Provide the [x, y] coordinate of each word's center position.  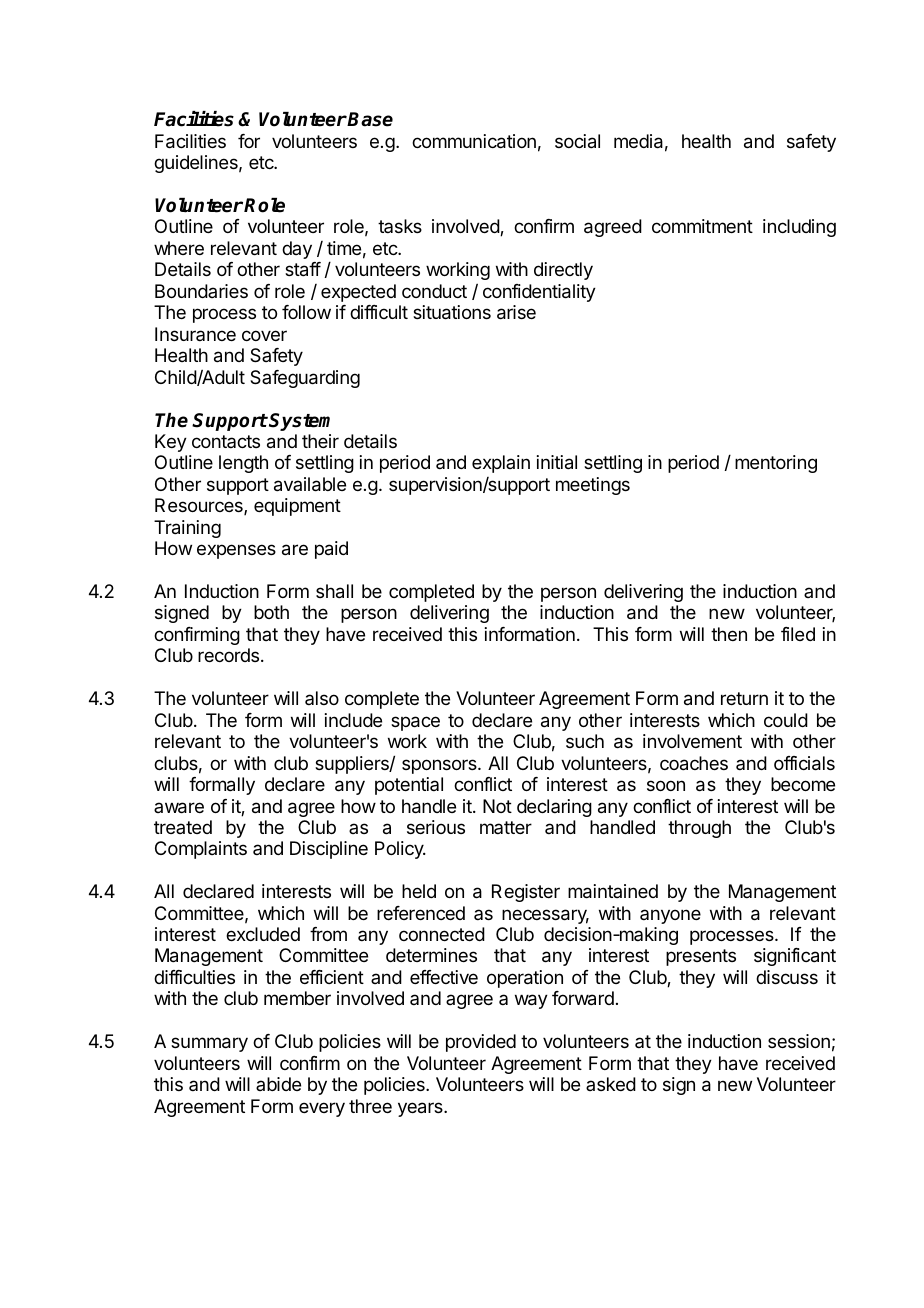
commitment [702, 226]
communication [474, 141]
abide [278, 1084]
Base [370, 119]
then [729, 634]
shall [334, 591]
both [271, 612]
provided [481, 1043]
